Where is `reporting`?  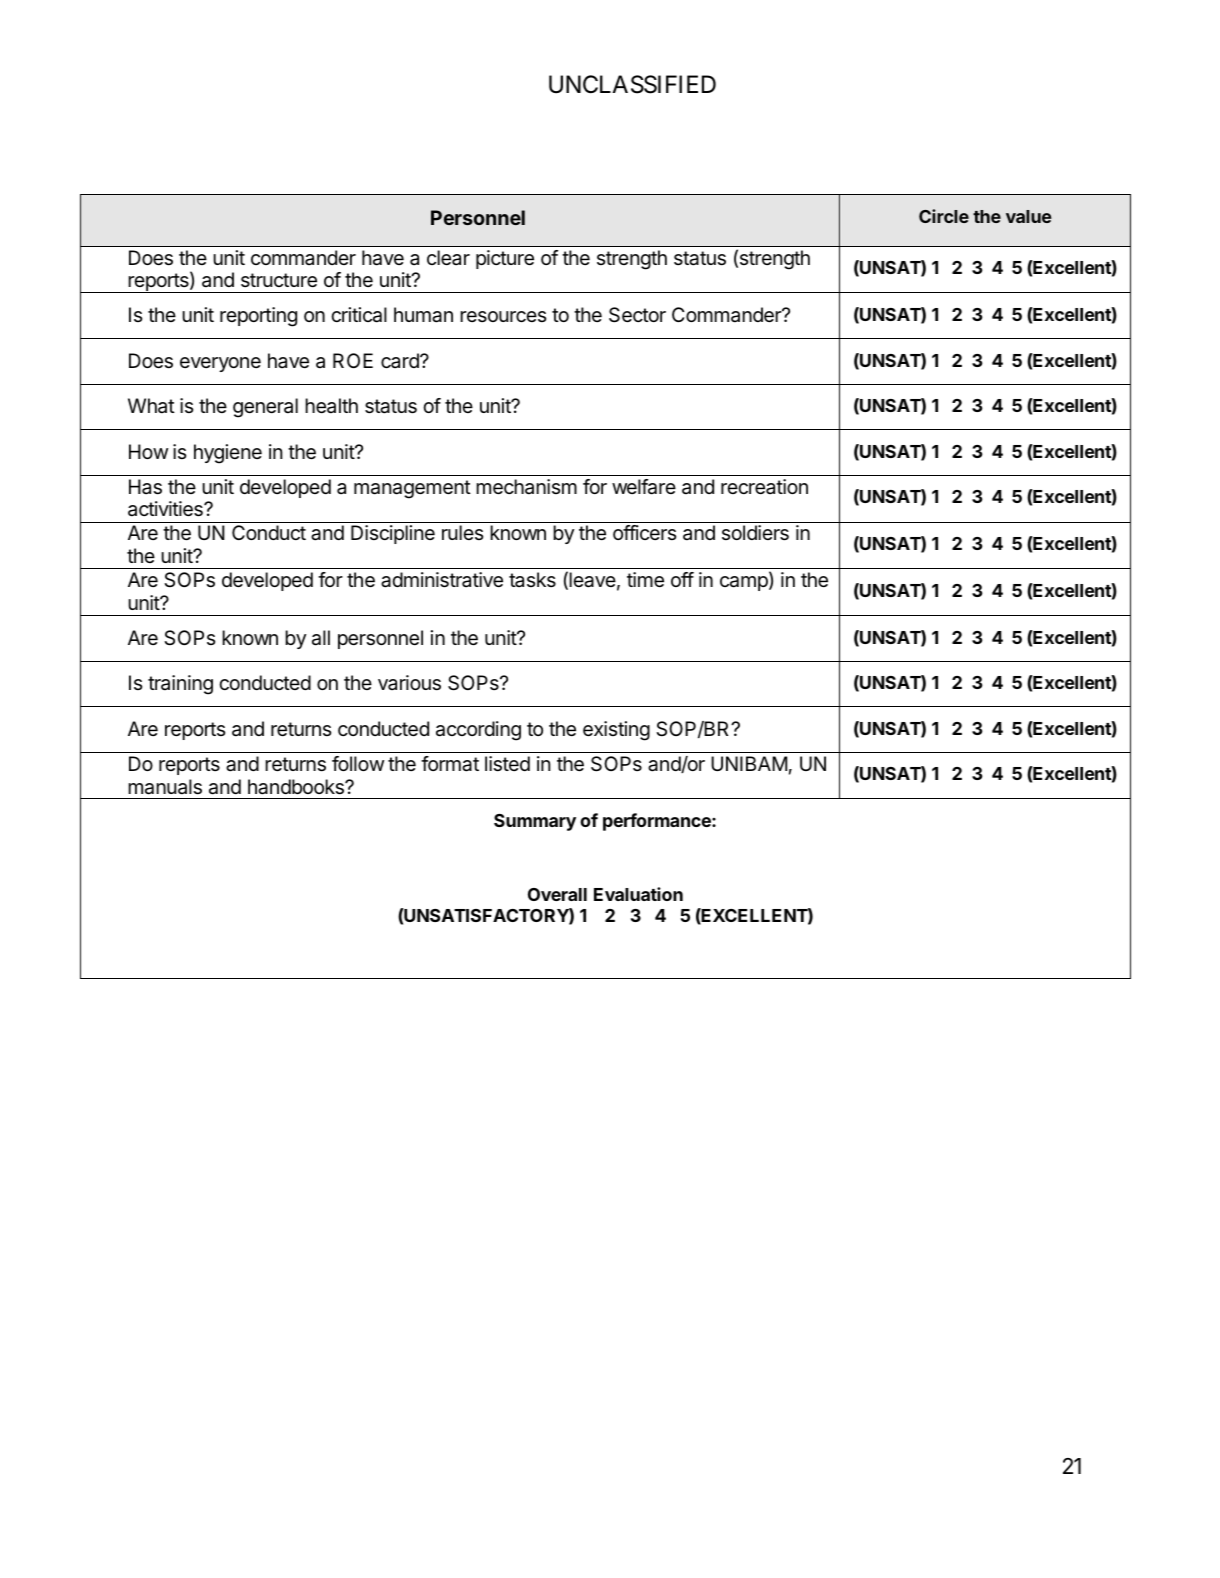
reporting is located at coordinates (258, 317).
